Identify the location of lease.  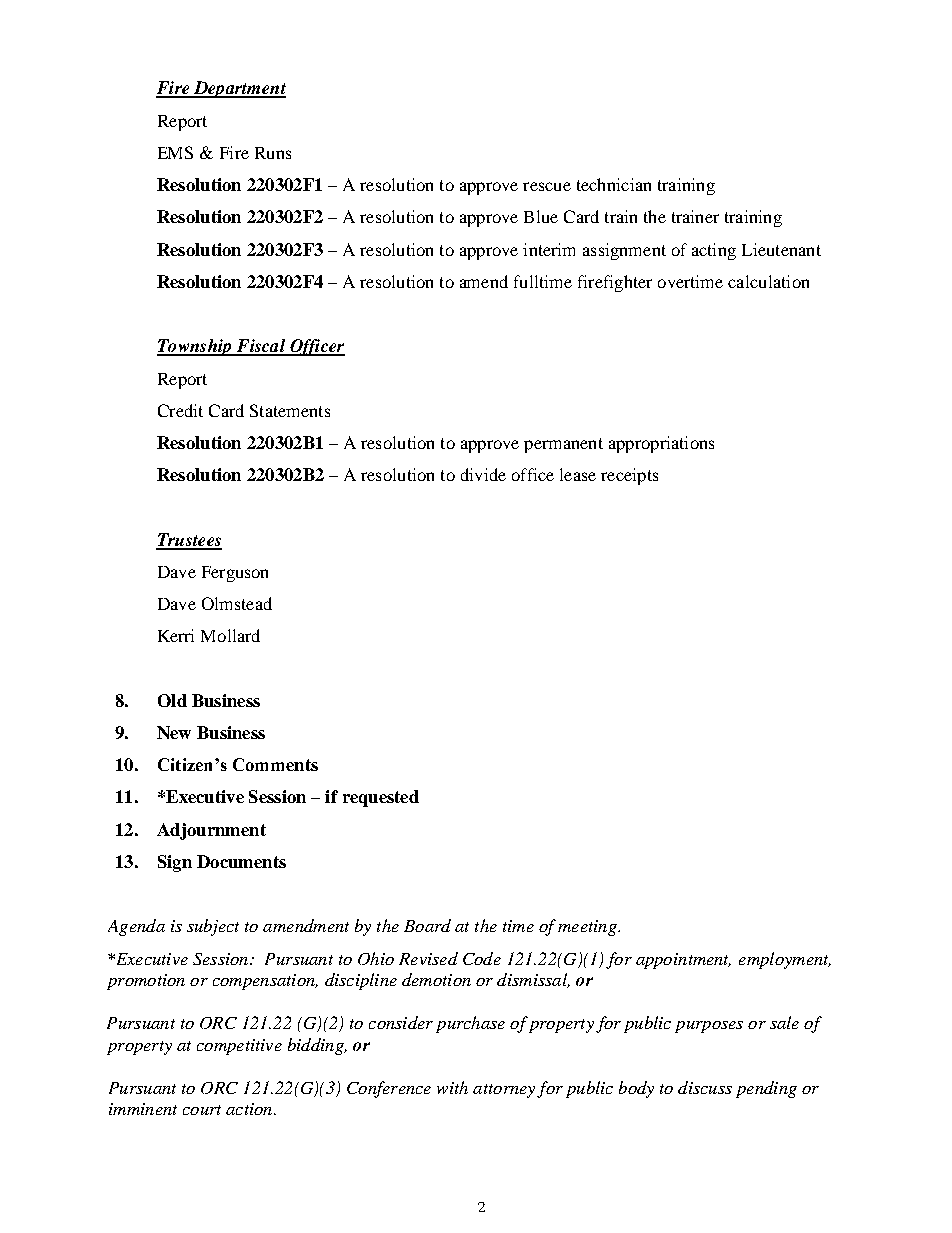
(578, 474).
